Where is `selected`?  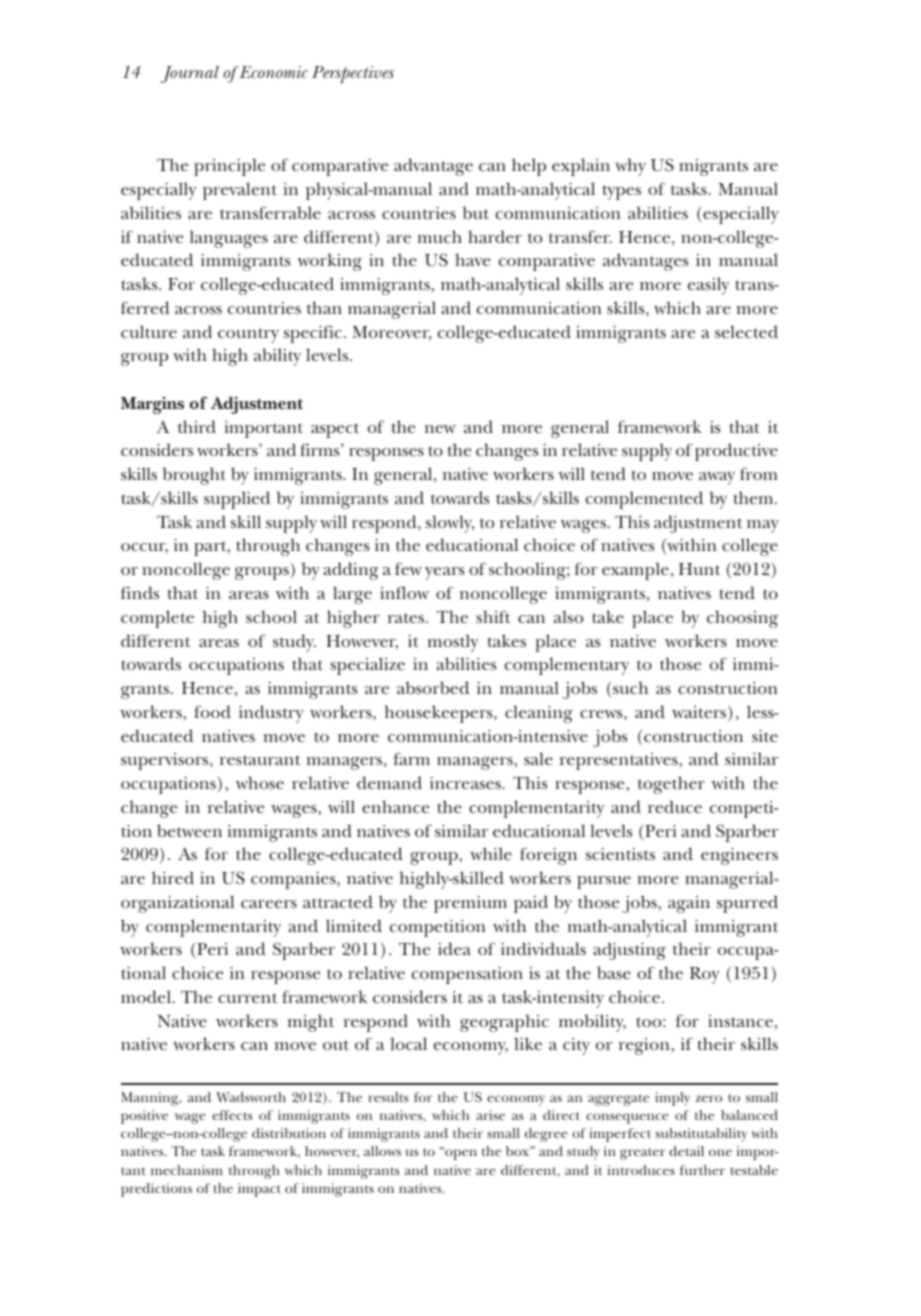
selected is located at coordinates (746, 331).
